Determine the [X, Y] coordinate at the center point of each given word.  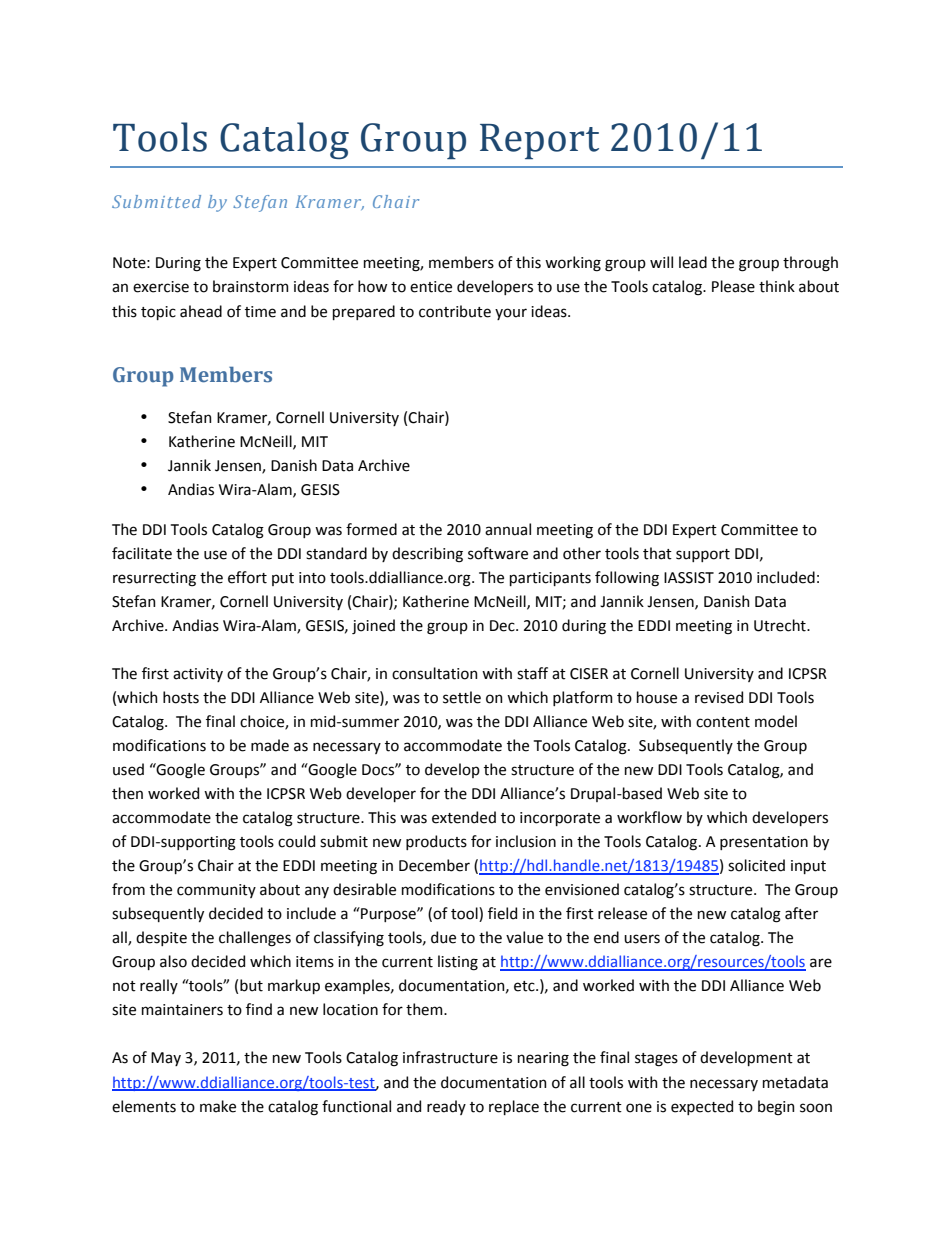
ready [446, 1107]
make [218, 1106]
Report [539, 141]
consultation [435, 673]
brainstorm [251, 286]
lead [693, 262]
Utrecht [781, 625]
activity [198, 675]
